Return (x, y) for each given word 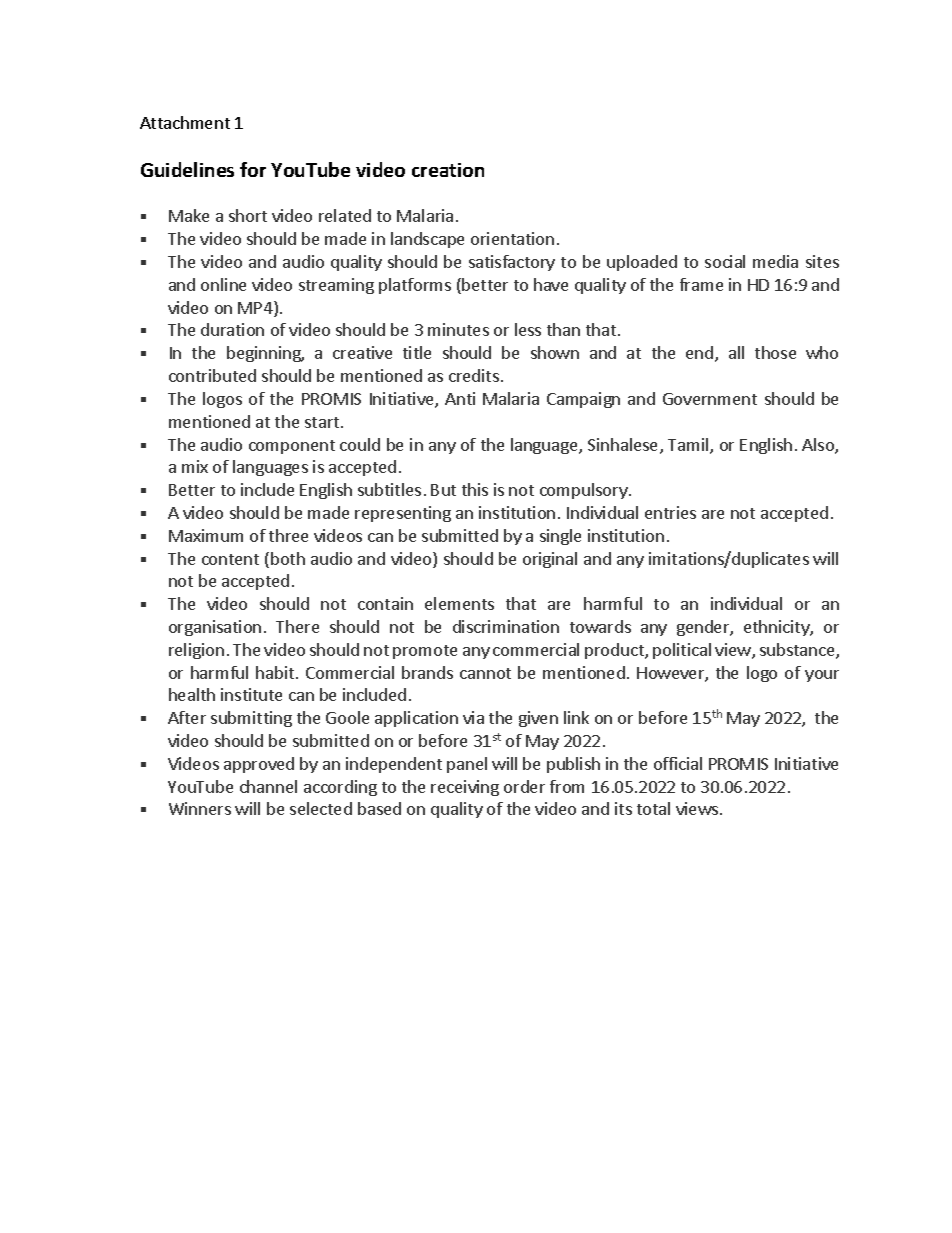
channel (268, 786)
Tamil (689, 446)
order (524, 786)
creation (448, 170)
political (682, 651)
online (223, 284)
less (528, 329)
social (725, 261)
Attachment (185, 122)
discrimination (506, 626)
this (475, 489)
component (292, 447)
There (297, 626)
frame (701, 284)
